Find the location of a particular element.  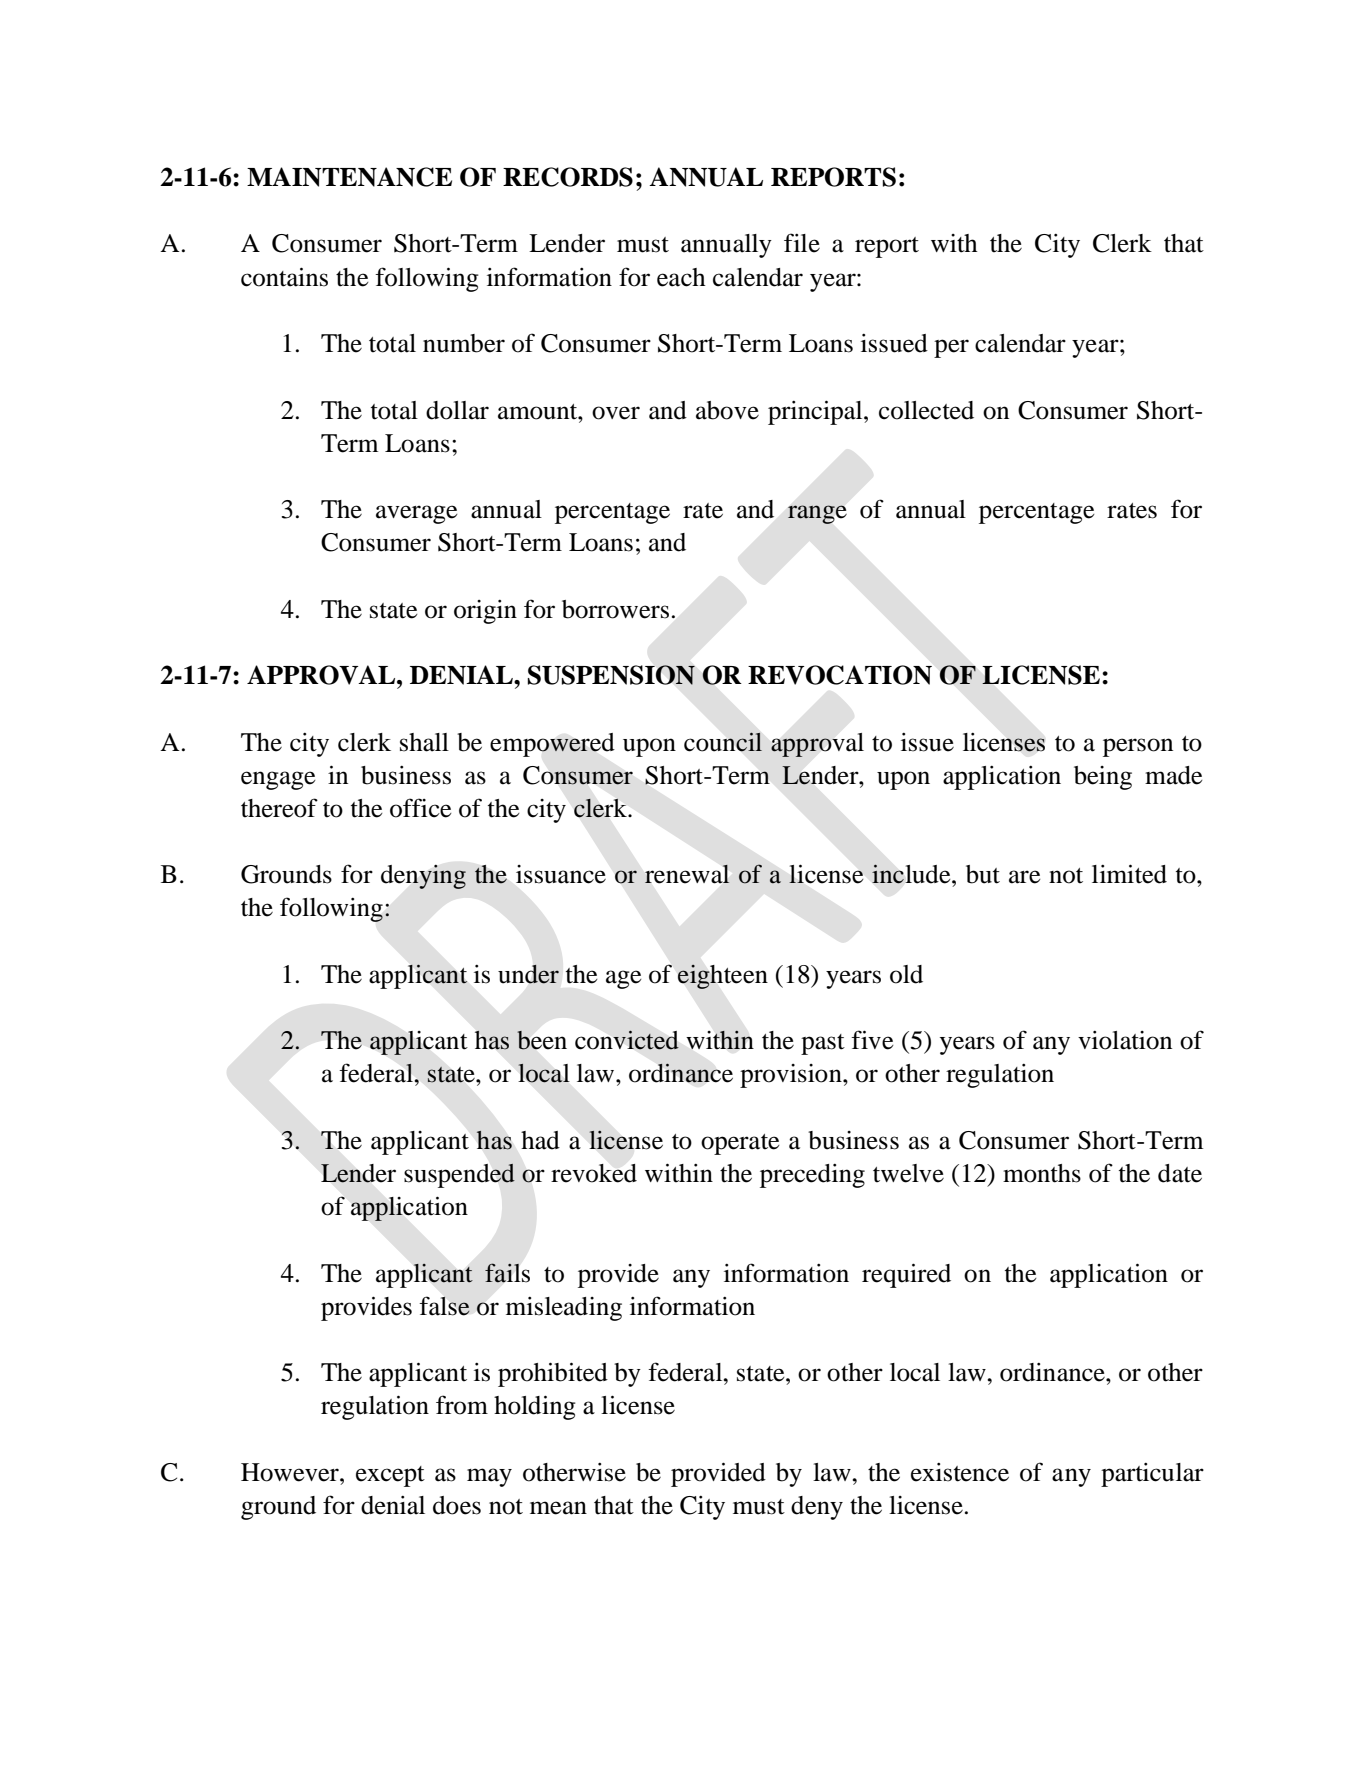

MAINTENANCE is located at coordinates (349, 177).
